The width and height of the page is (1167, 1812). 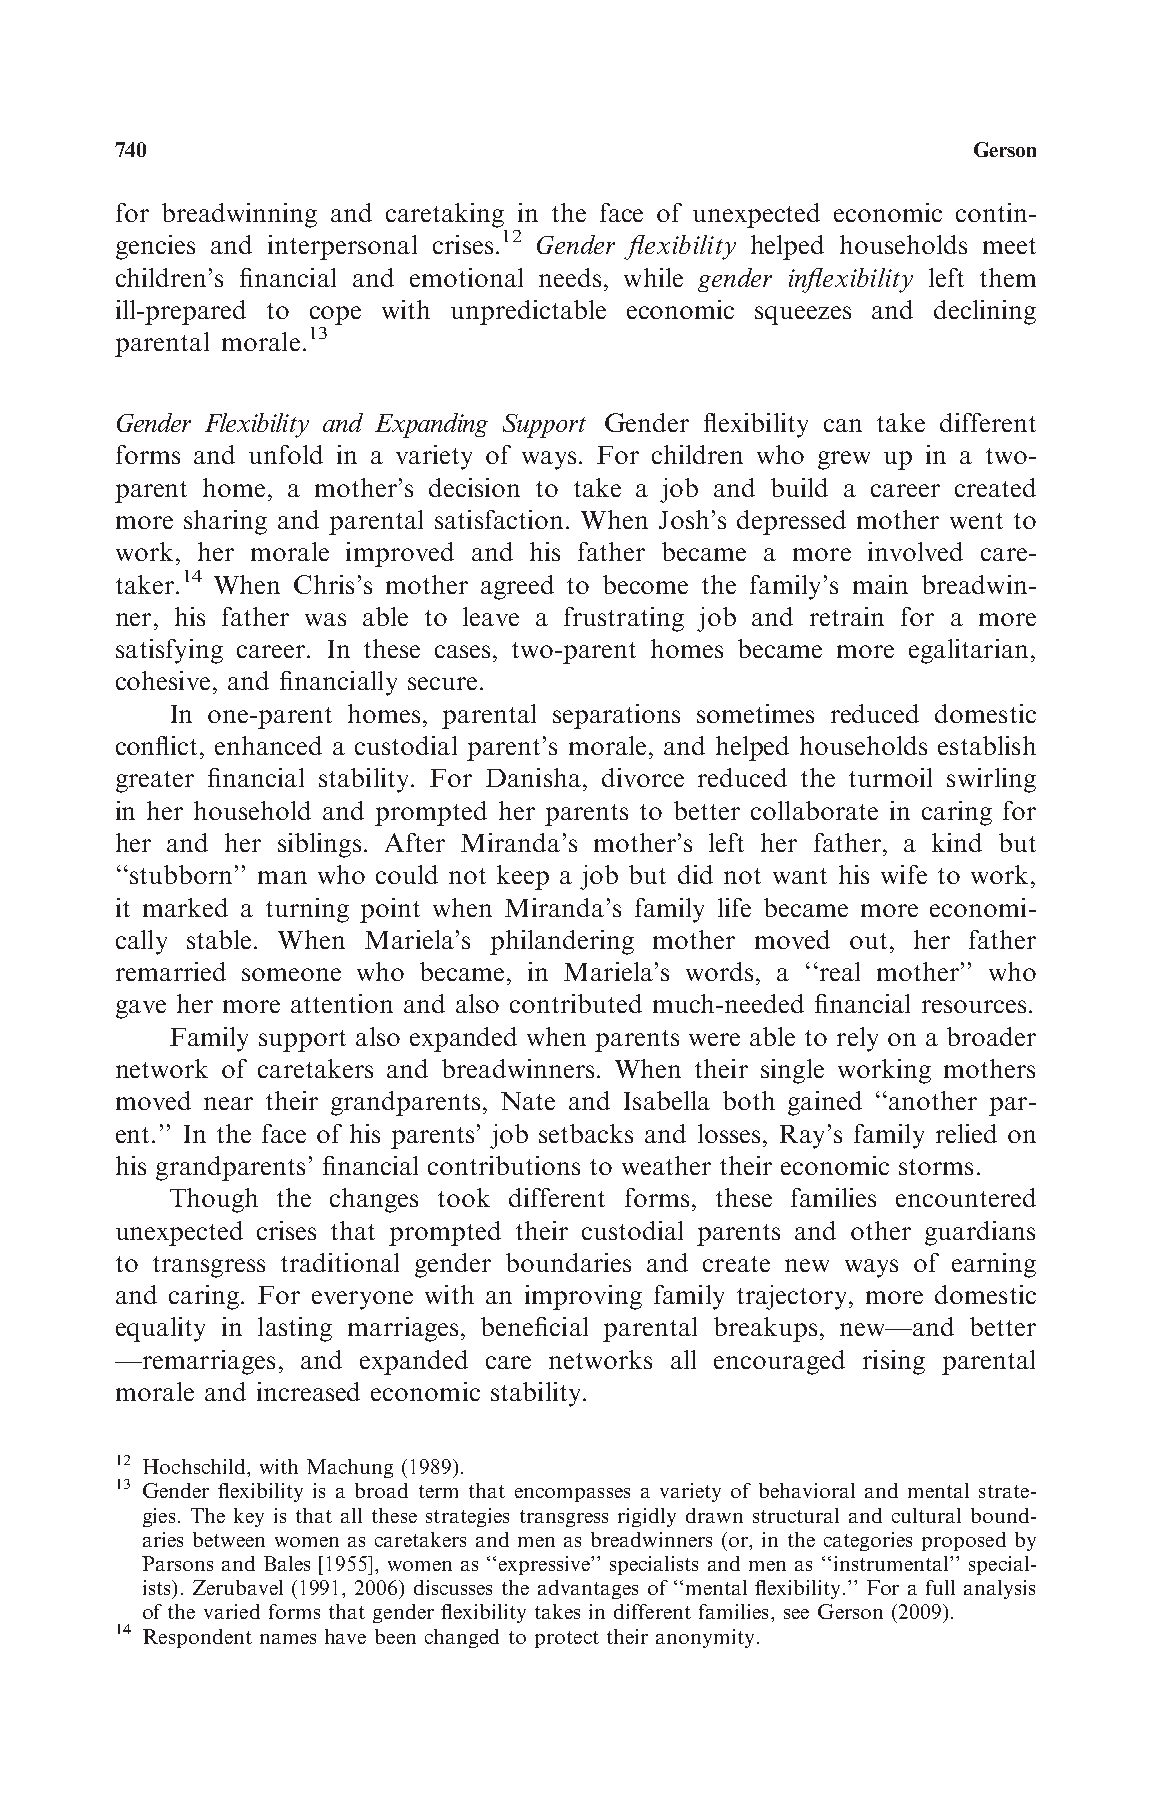 What do you see at coordinates (936, 1167) in the page?
I see `storms` at bounding box center [936, 1167].
